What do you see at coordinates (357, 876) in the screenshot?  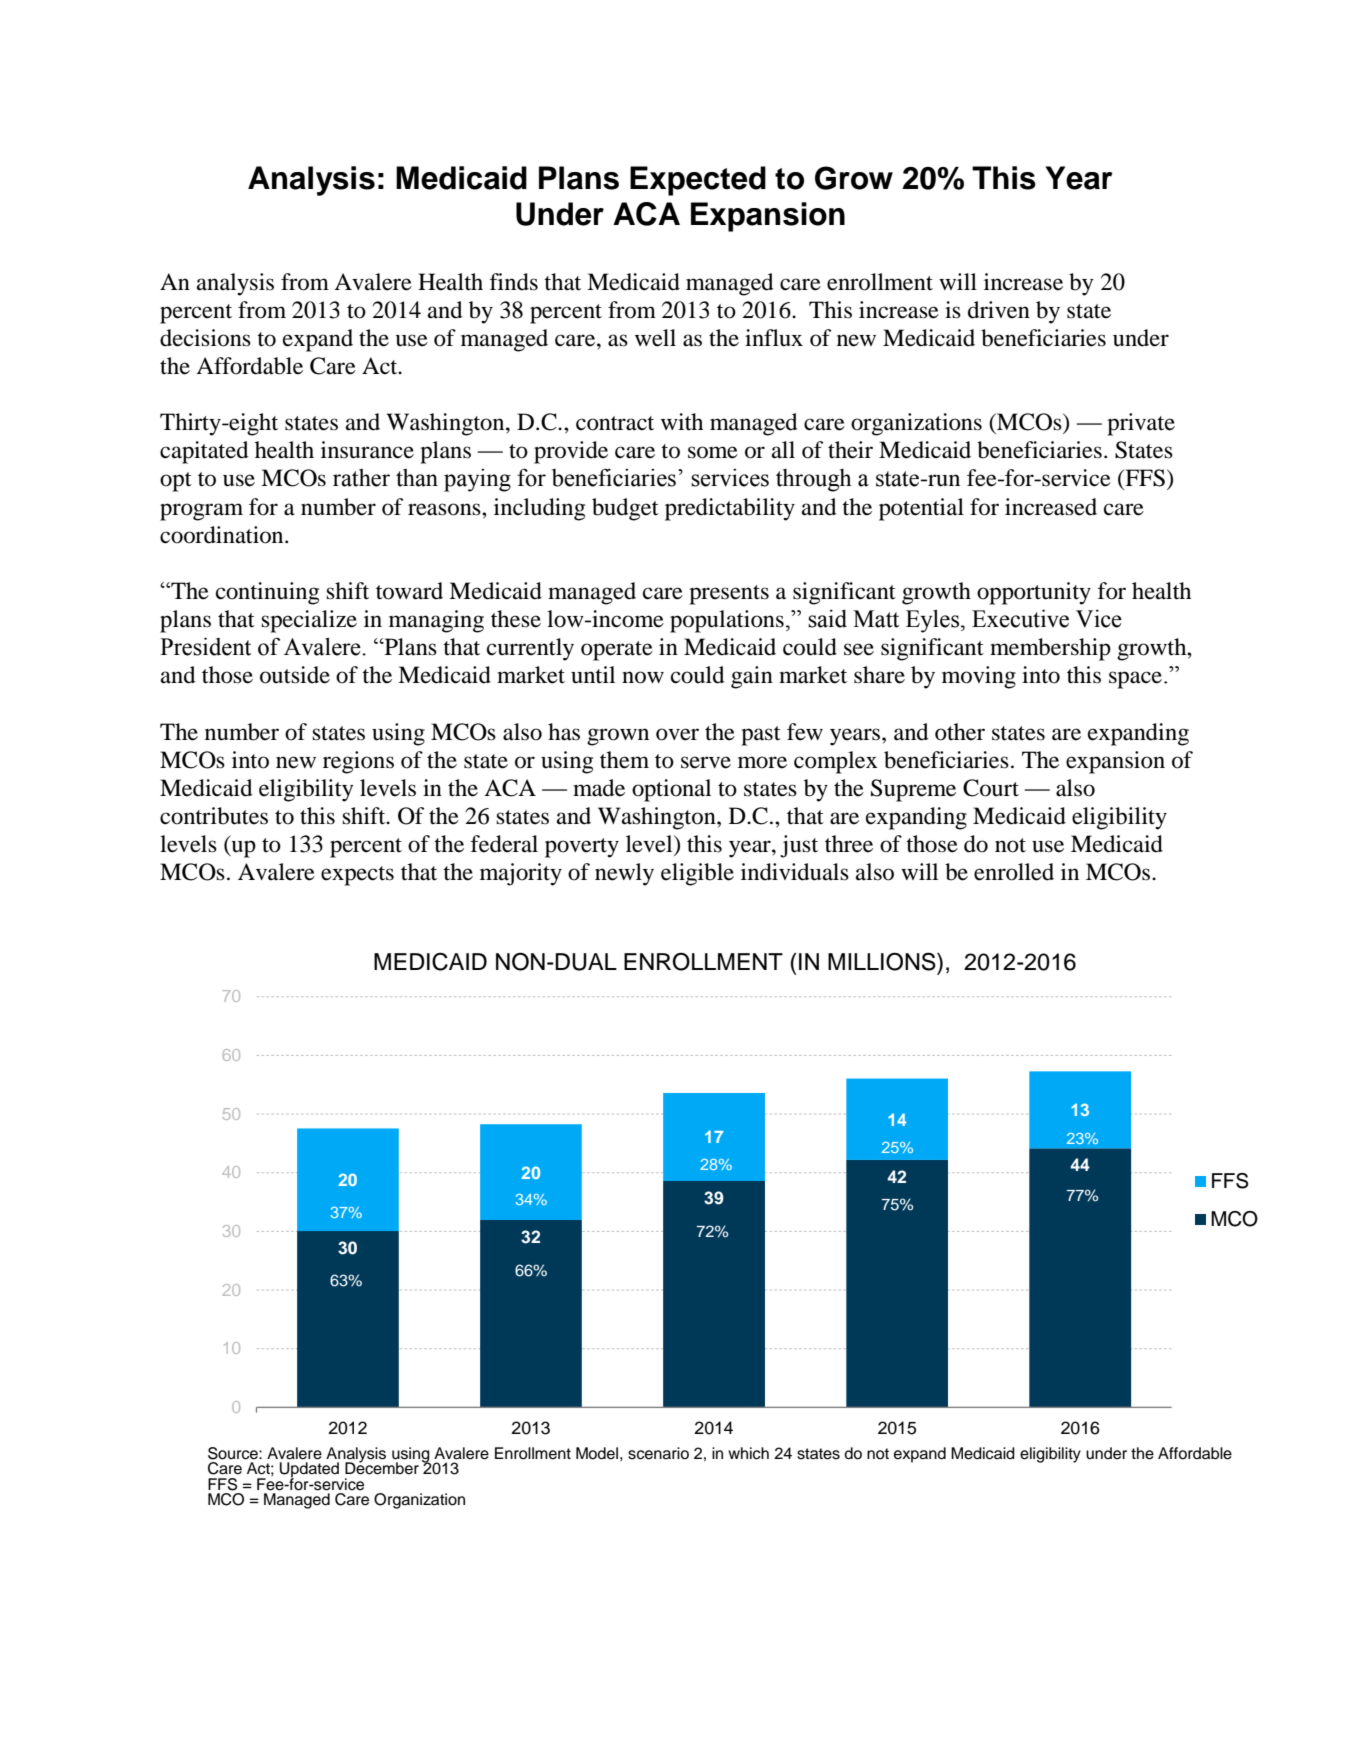 I see `expects` at bounding box center [357, 876].
